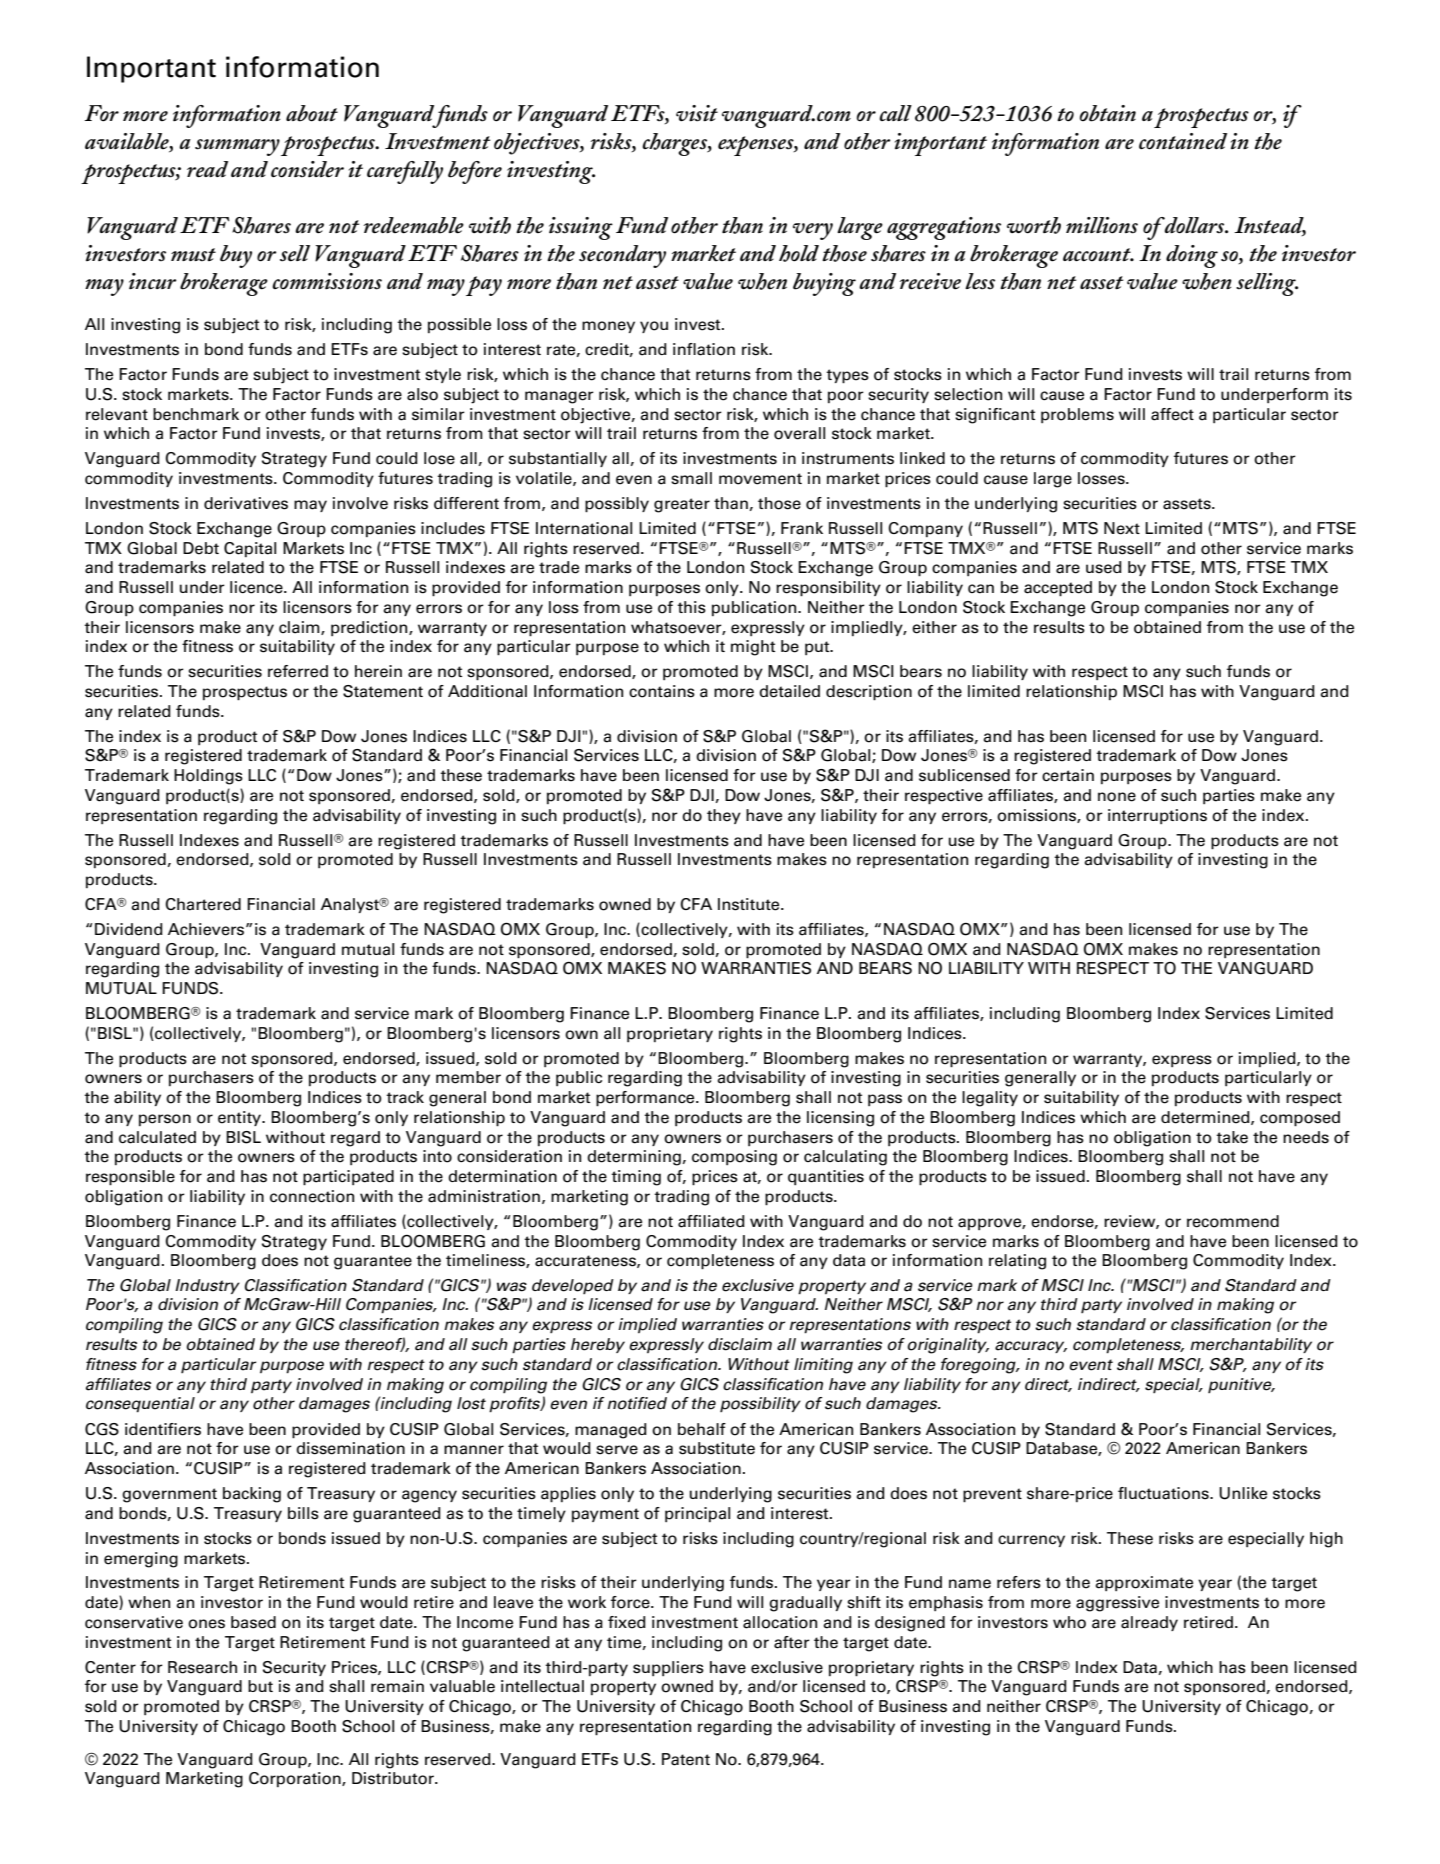 The image size is (1440, 1864). Describe the element at coordinates (686, 1759) in the image. I see `Patent` at that location.
